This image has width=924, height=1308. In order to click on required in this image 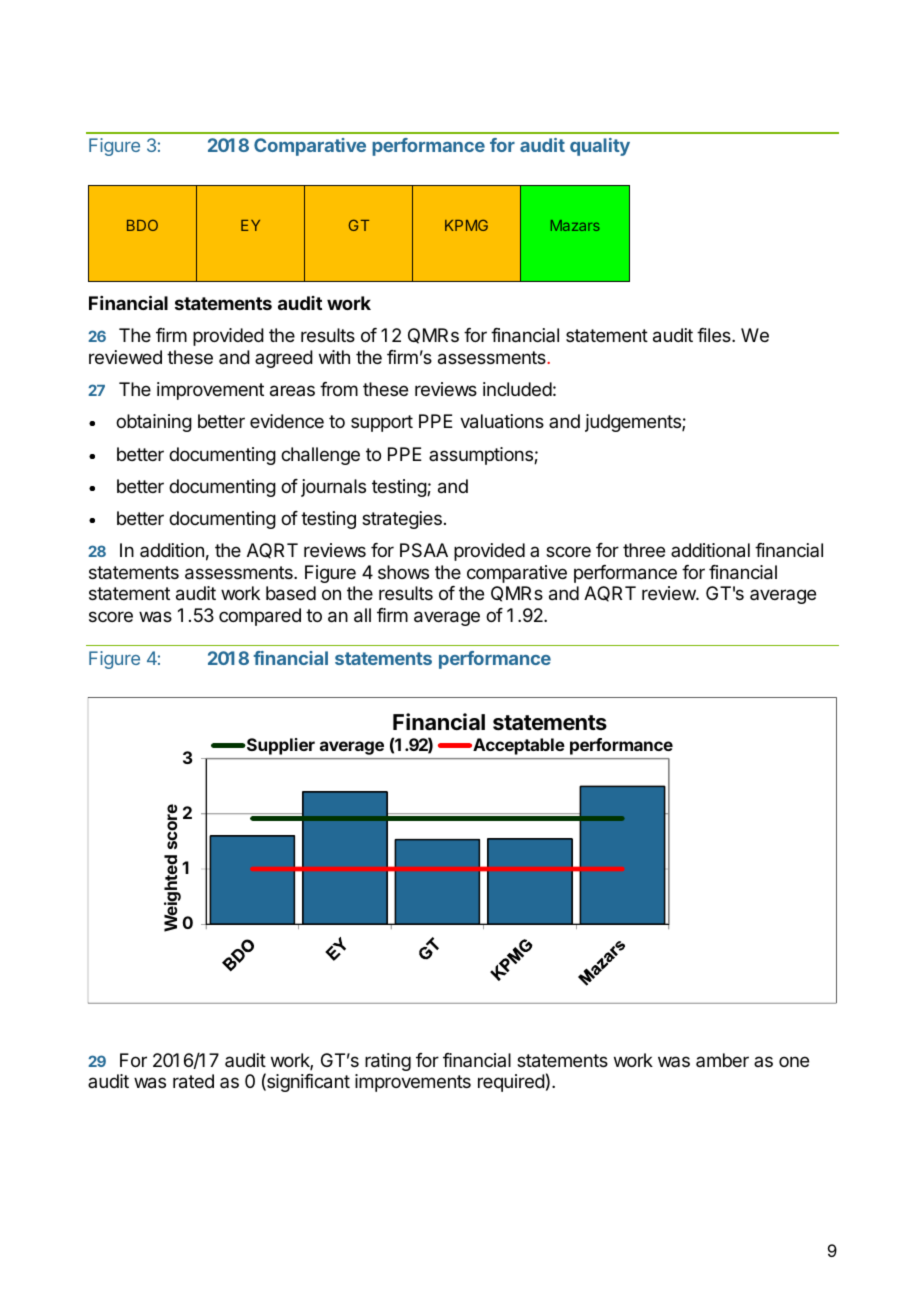, I will do `click(511, 1083)`.
